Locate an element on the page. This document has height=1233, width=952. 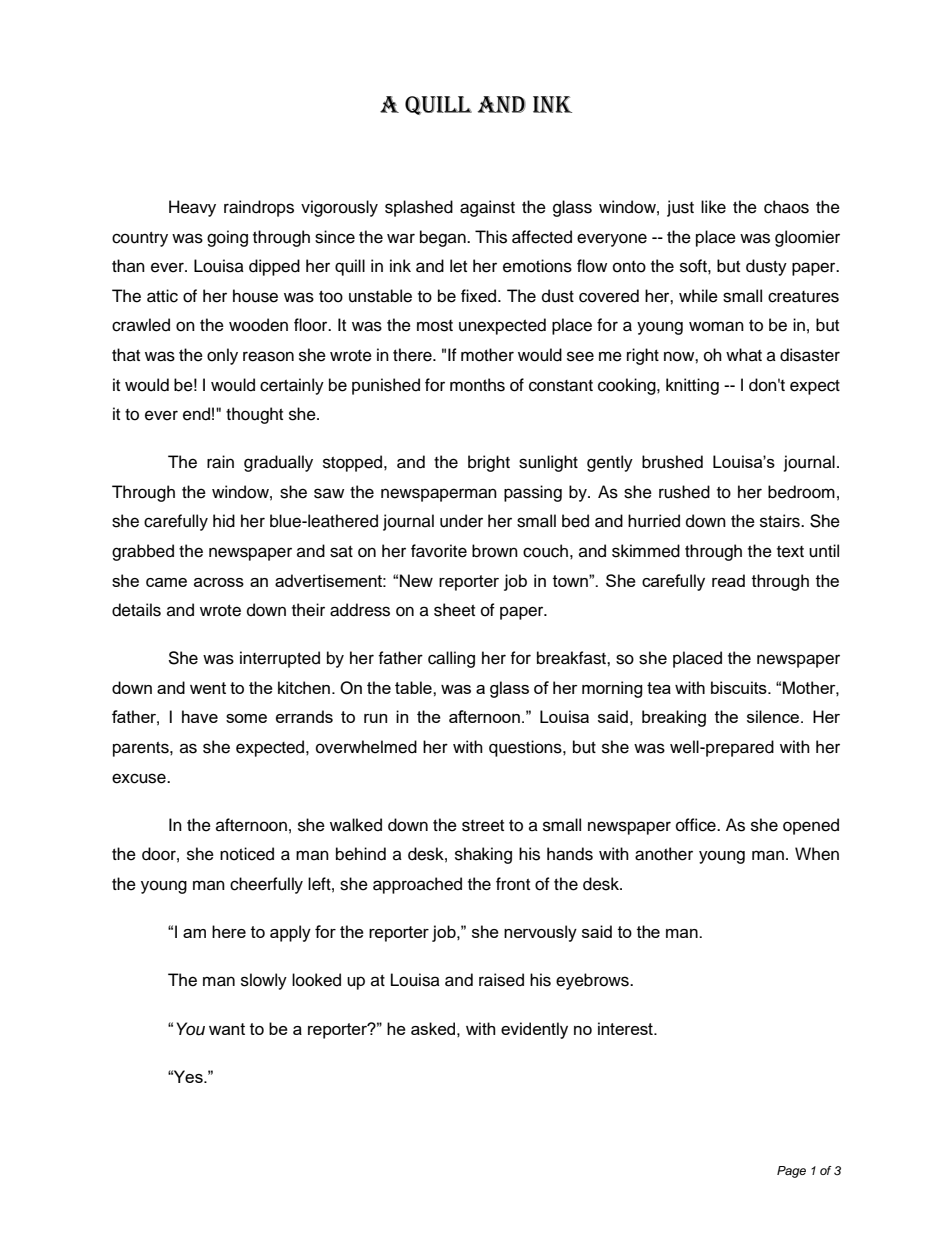
This is located at coordinates (491, 237).
